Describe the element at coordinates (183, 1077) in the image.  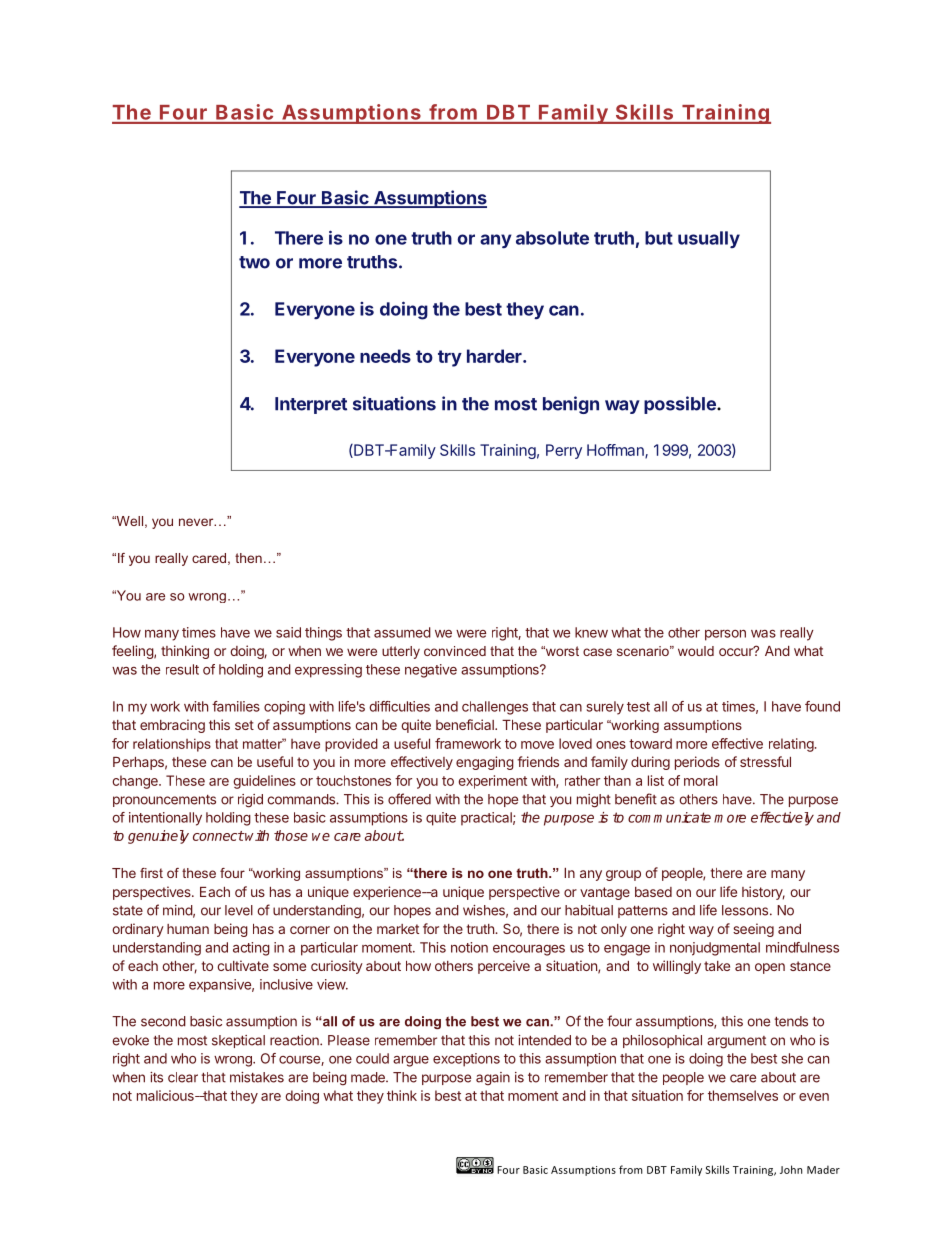
I see `clear` at that location.
